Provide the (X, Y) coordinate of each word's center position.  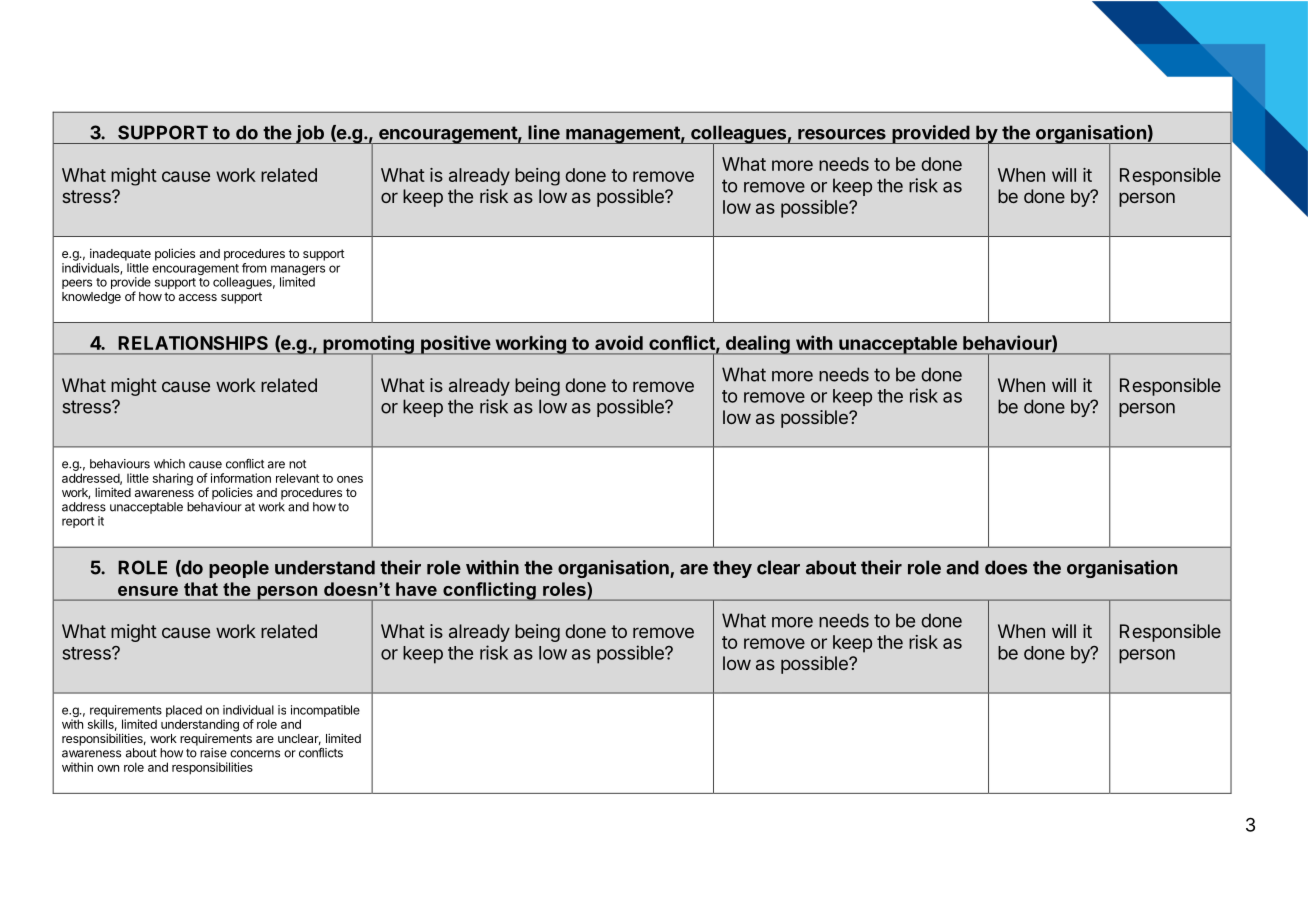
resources (842, 134)
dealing (757, 345)
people (239, 569)
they (732, 569)
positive (455, 345)
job (310, 134)
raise (213, 753)
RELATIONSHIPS (193, 343)
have (416, 589)
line (544, 132)
